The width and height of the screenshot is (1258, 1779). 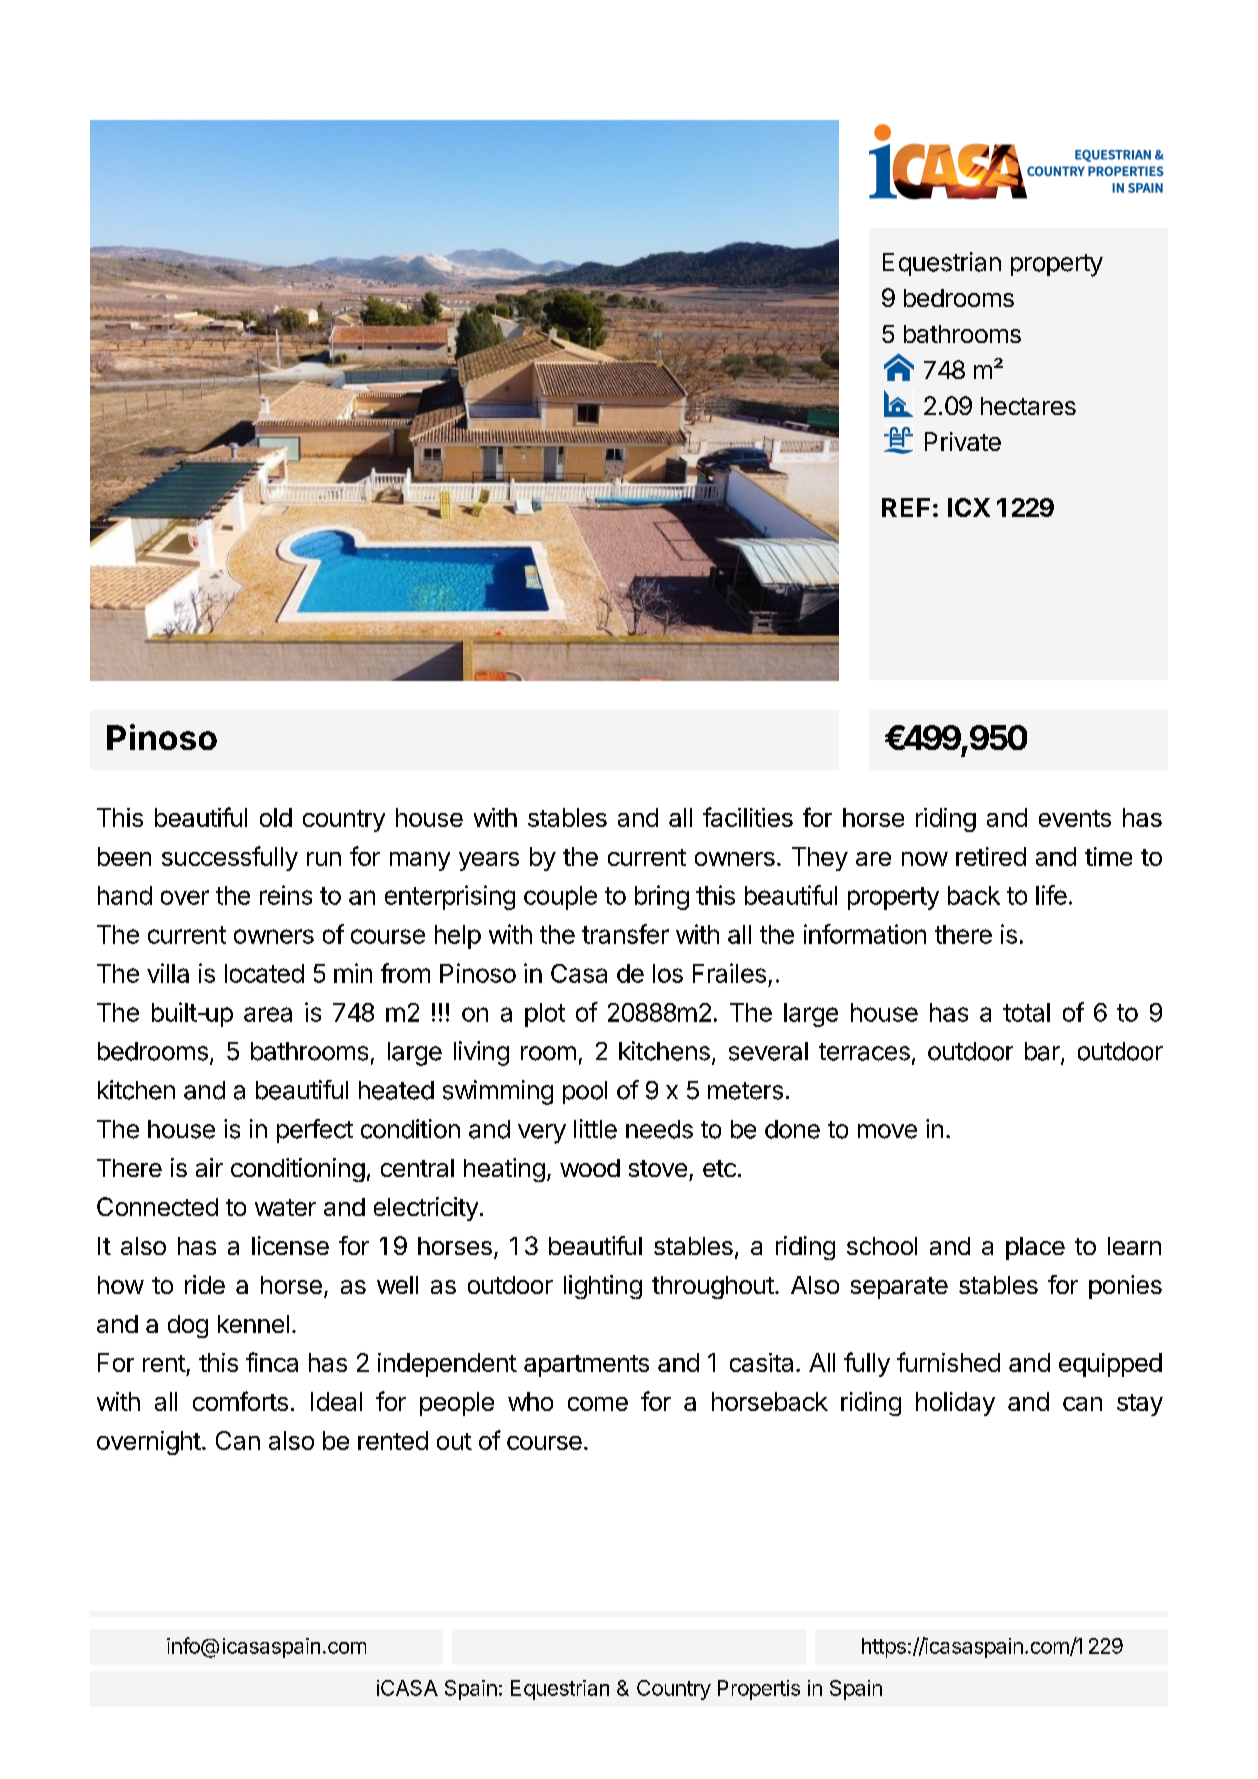 I want to click on events, so click(x=1075, y=818).
